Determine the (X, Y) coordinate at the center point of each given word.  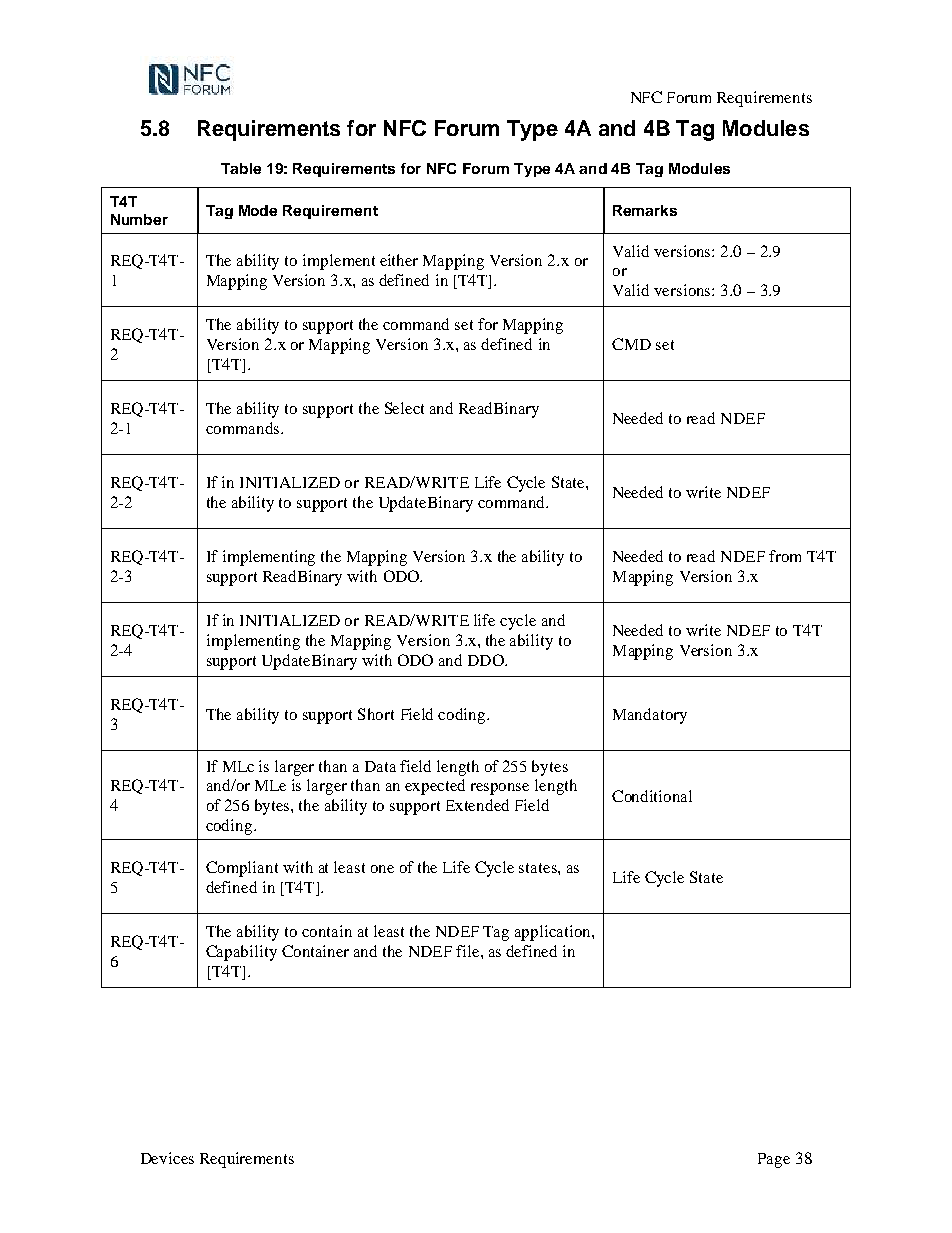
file (469, 951)
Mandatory (650, 716)
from (785, 556)
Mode (258, 210)
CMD (631, 344)
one (382, 869)
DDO (487, 660)
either (399, 260)
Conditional (652, 796)
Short (376, 714)
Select (404, 408)
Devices (167, 1158)
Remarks (645, 210)
